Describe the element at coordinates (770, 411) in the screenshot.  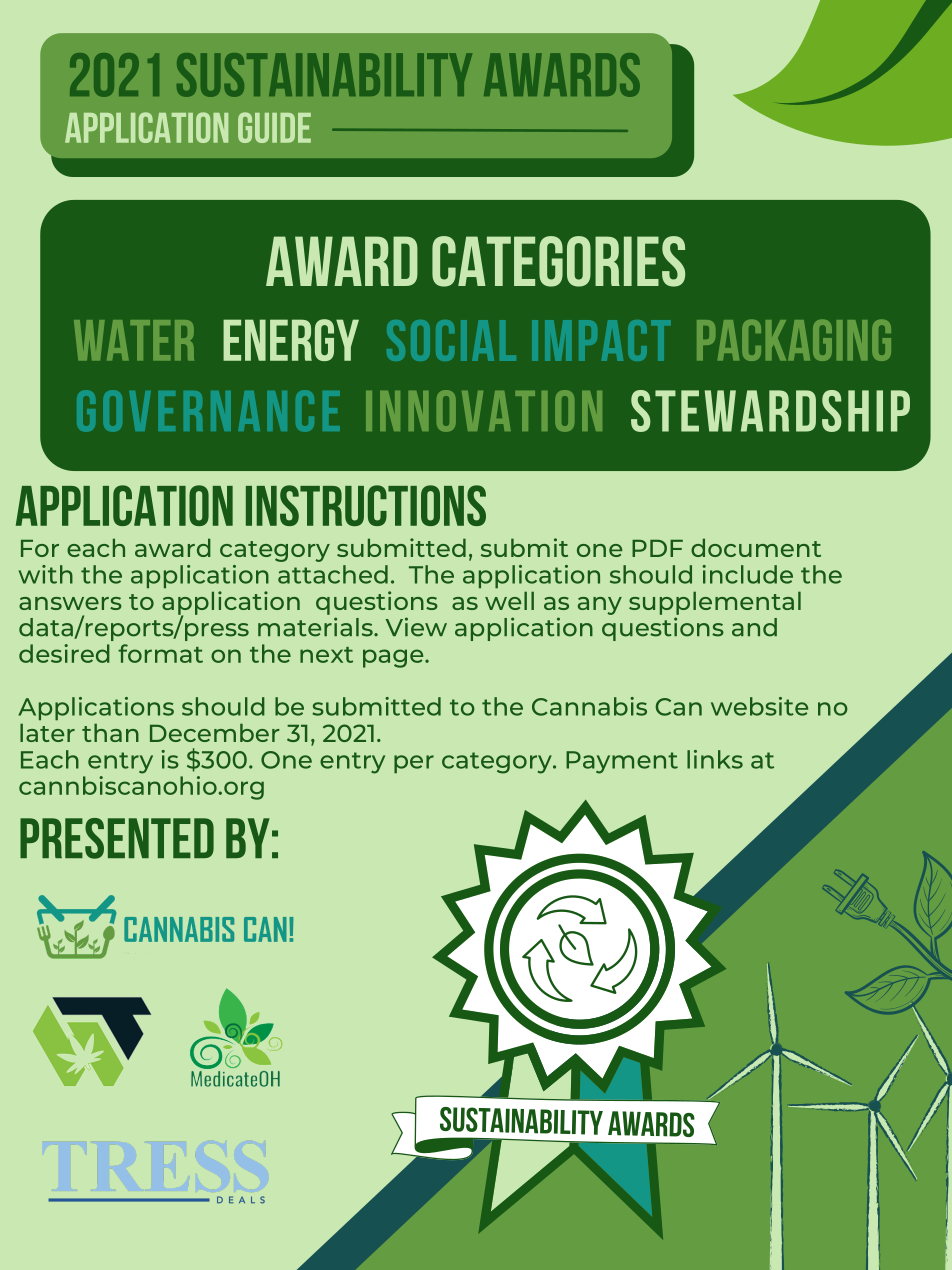
I see `STEWARDSHIP` at that location.
